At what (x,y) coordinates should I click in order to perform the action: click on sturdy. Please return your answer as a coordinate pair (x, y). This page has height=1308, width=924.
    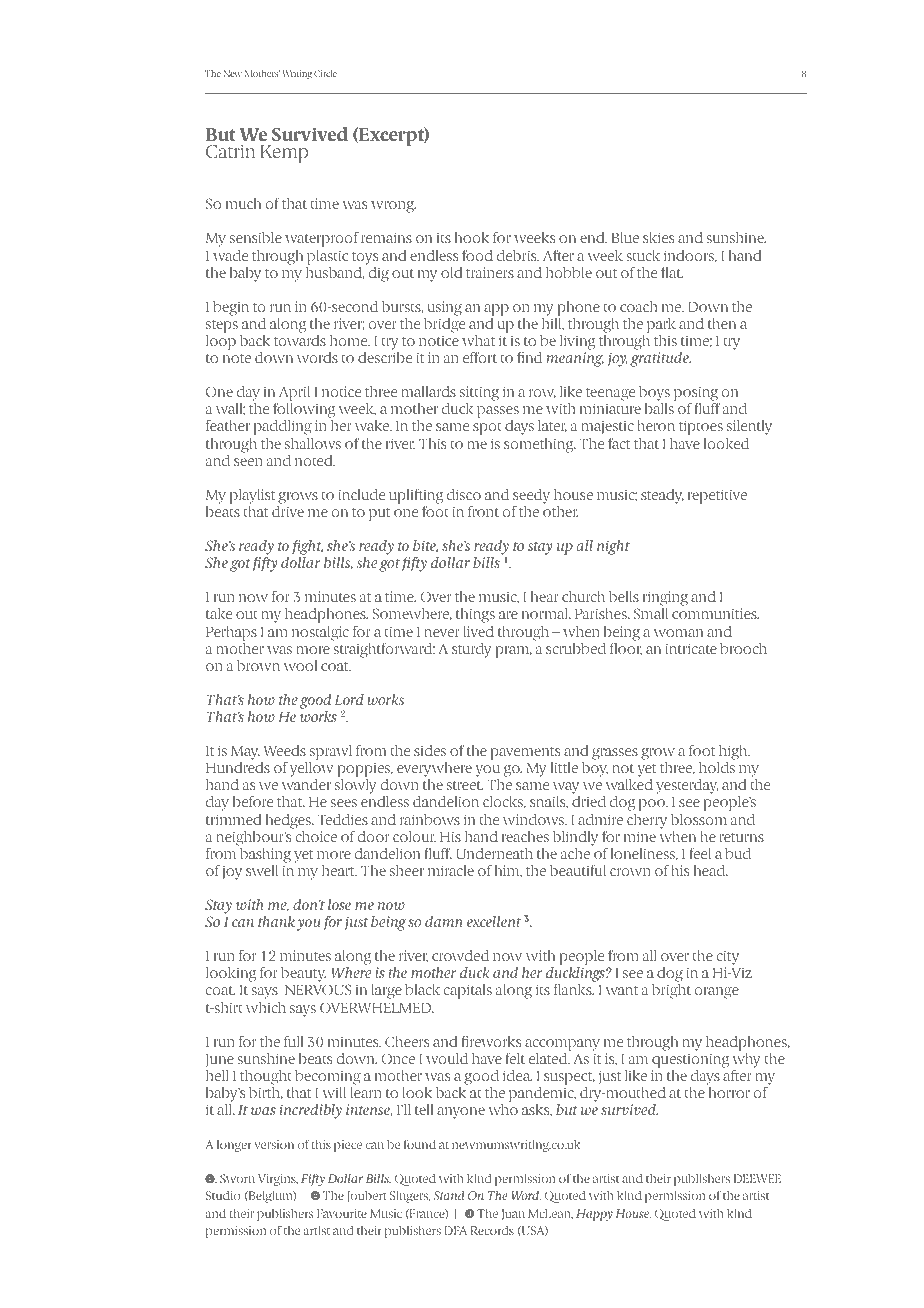
    Looking at the image, I should click on (471, 650).
